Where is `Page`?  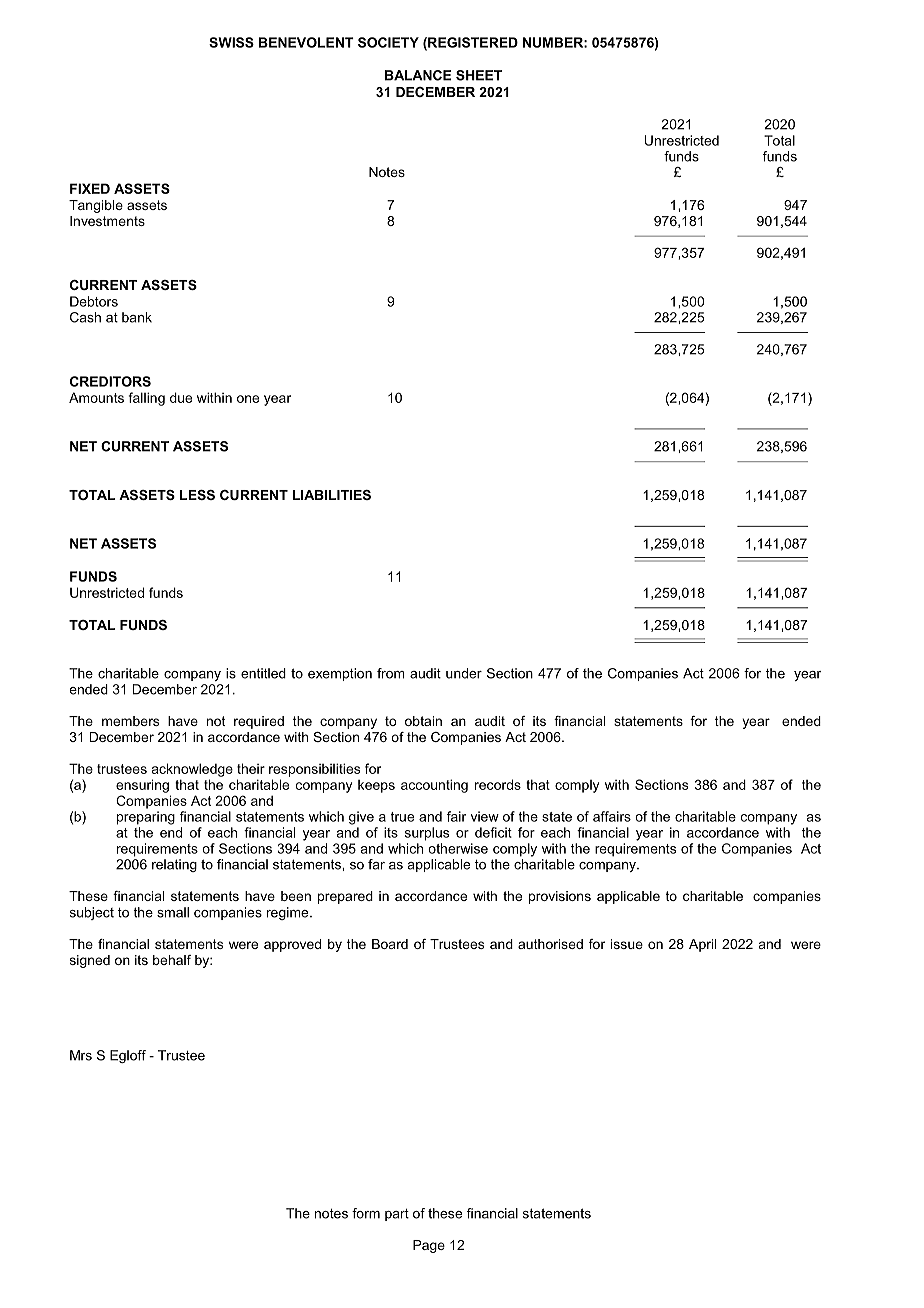 Page is located at coordinates (429, 1246).
